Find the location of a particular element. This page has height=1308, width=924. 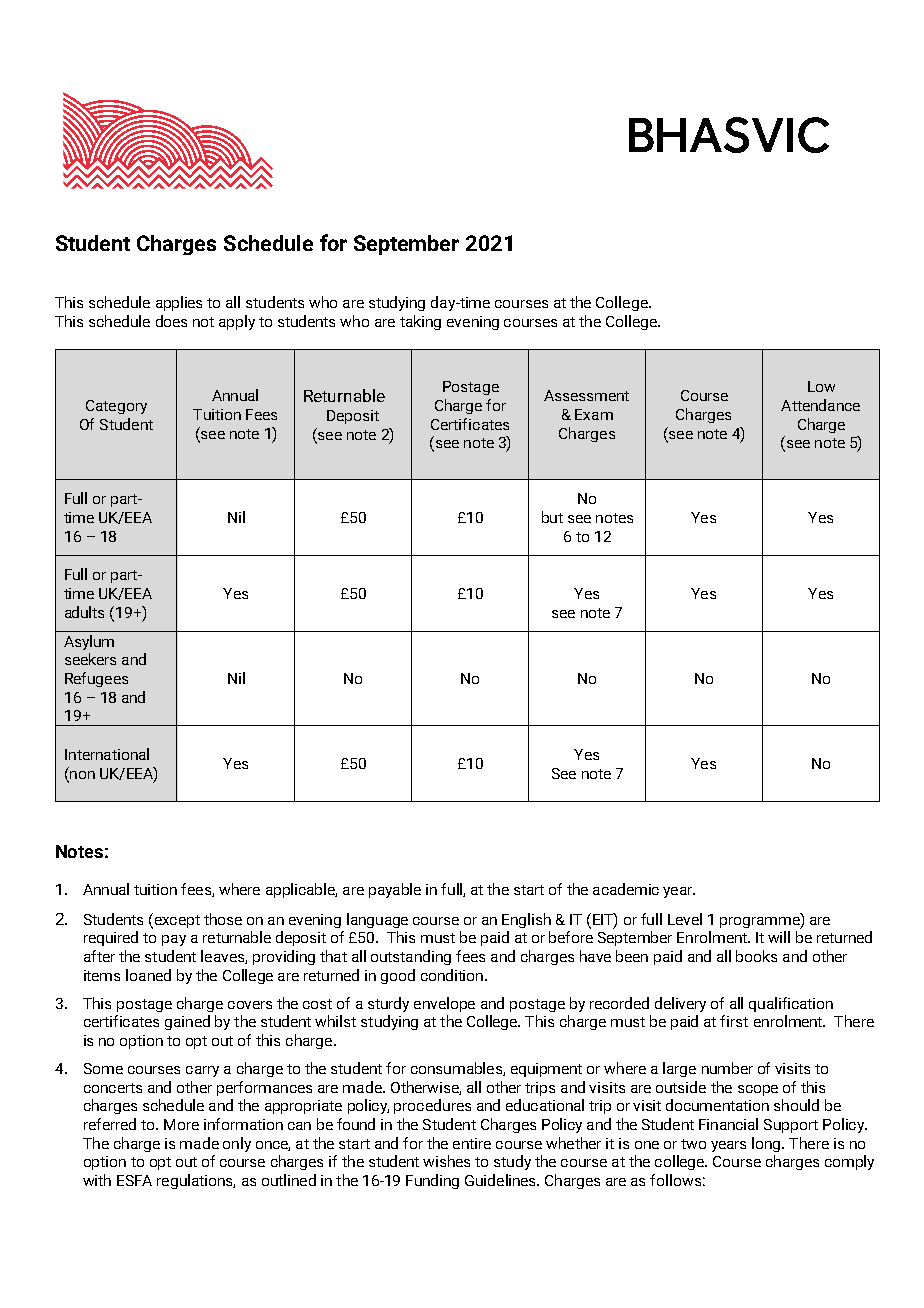

entire is located at coordinates (472, 1143).
